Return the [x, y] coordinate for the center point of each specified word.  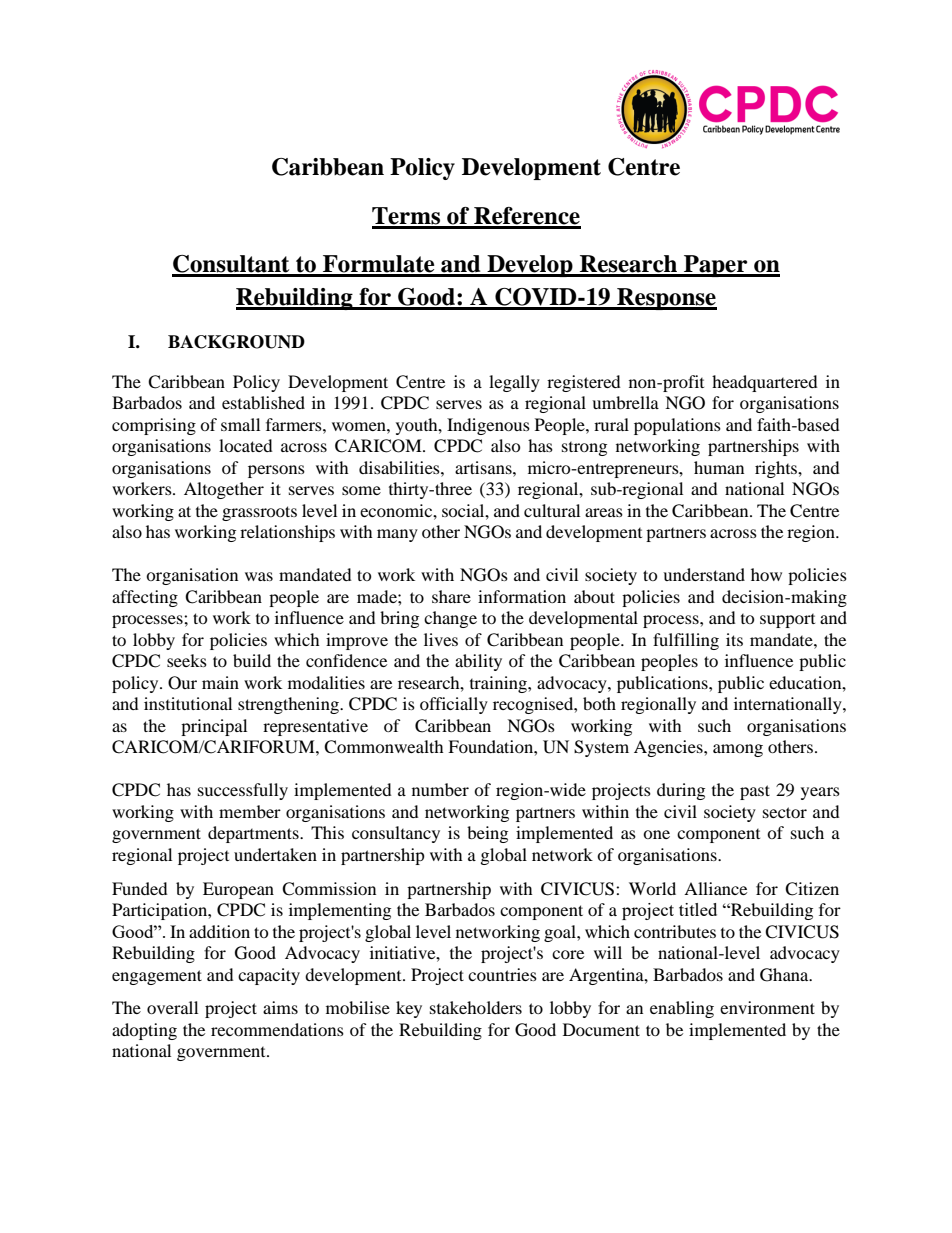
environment [767, 1007]
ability [478, 662]
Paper [716, 266]
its [734, 639]
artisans [484, 467]
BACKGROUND [236, 342]
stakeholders [476, 1007]
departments [254, 834]
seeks [187, 660]
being [487, 834]
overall [172, 1007]
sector [785, 812]
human [719, 467]
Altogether [224, 490]
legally [514, 383]
